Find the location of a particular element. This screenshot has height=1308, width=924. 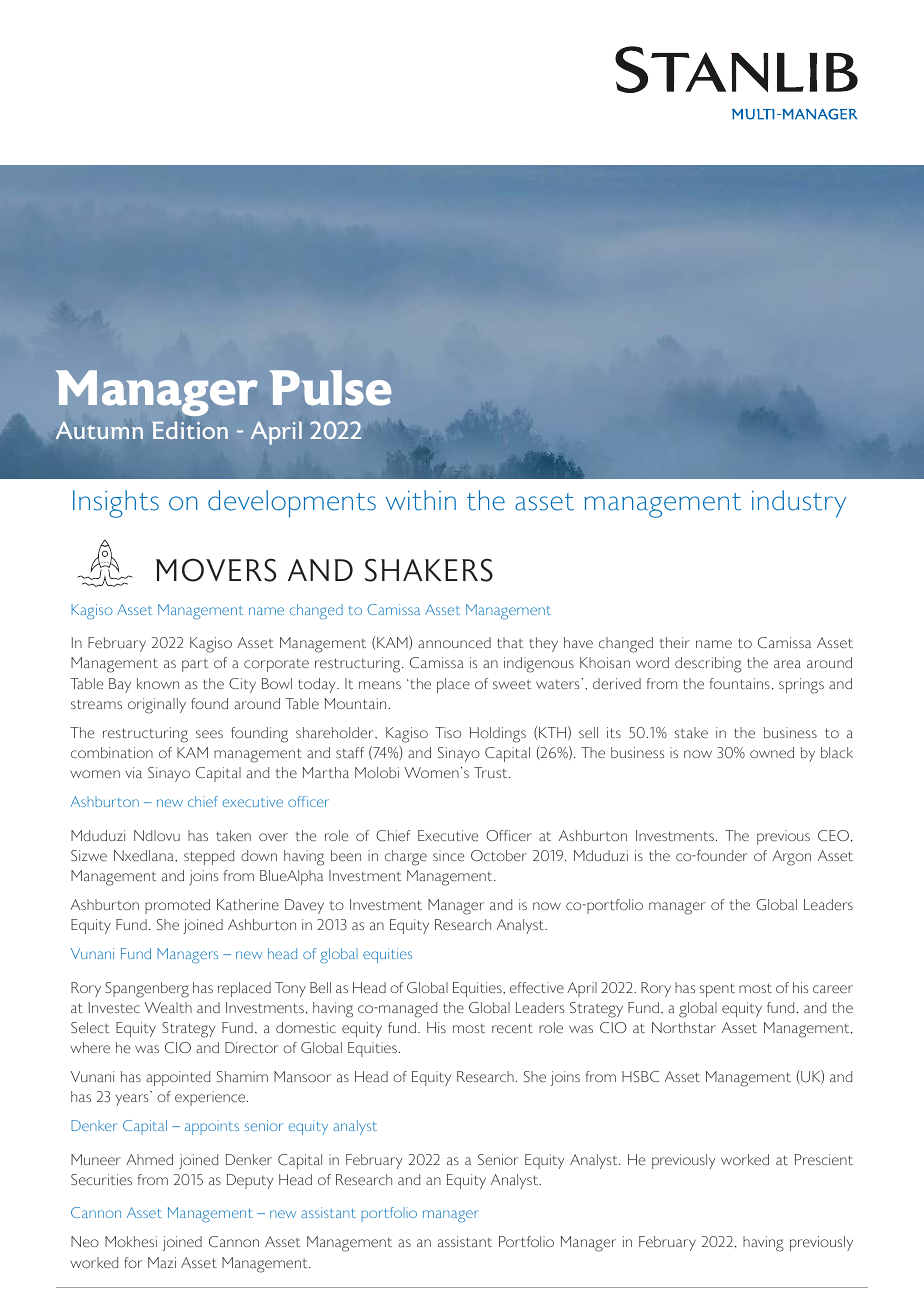

springs is located at coordinates (801, 686).
